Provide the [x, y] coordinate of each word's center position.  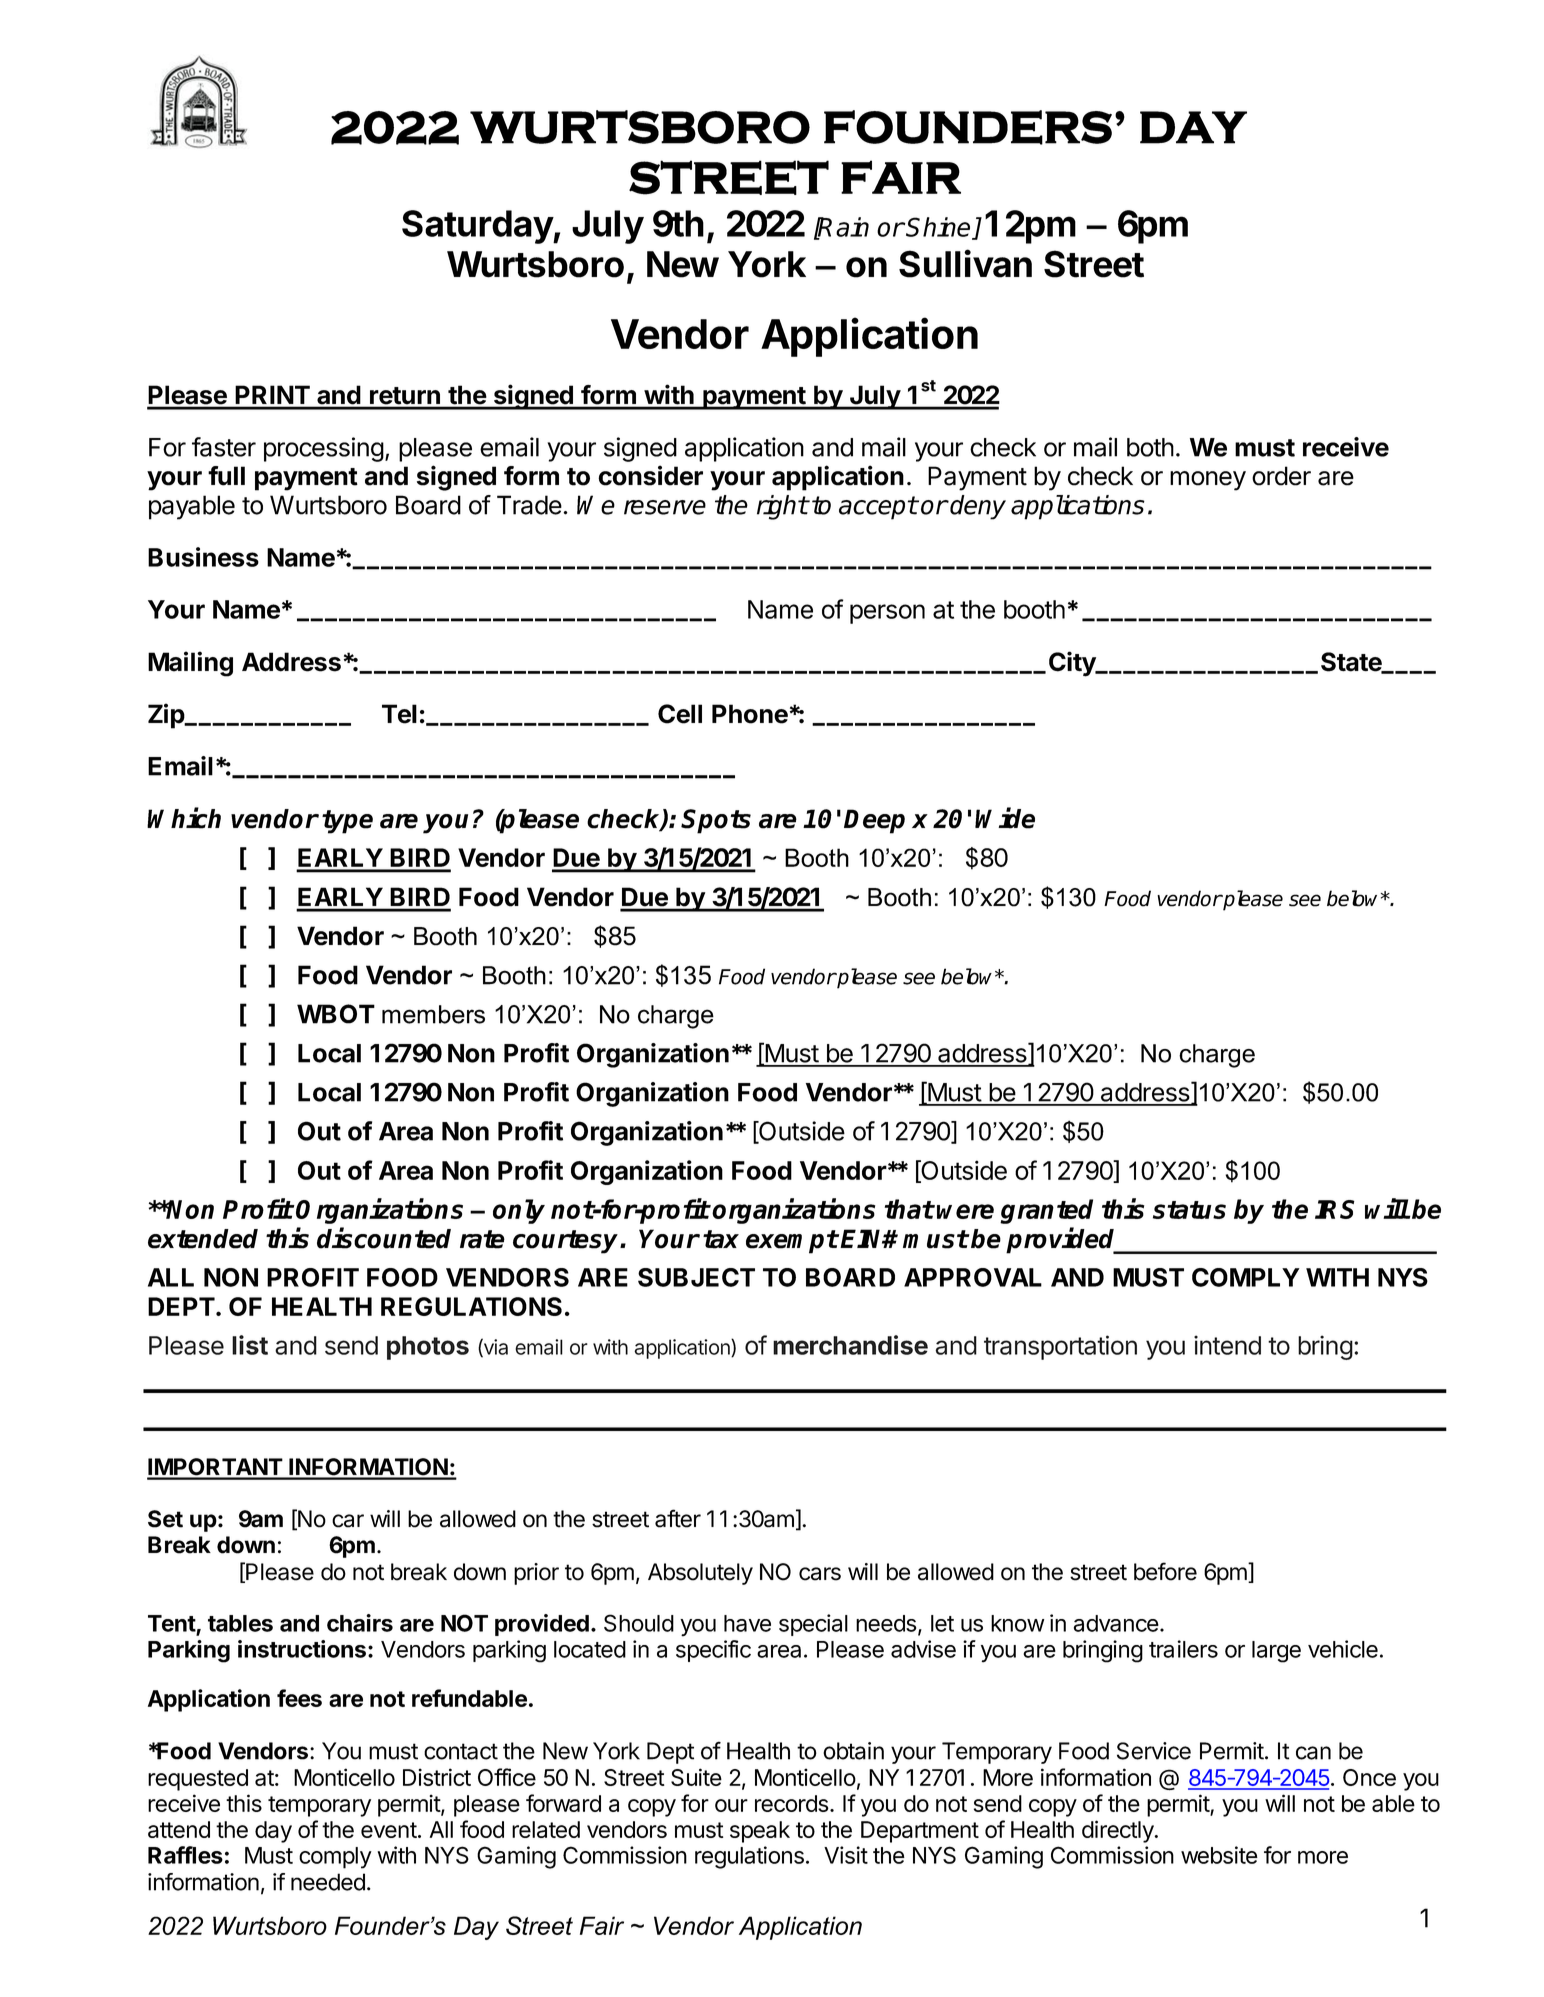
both [1150, 447]
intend [1227, 1345]
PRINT [273, 395]
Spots [716, 821]
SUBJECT [696, 1277]
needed [328, 1882]
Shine [939, 228]
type [347, 822]
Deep [874, 821]
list [250, 1345]
